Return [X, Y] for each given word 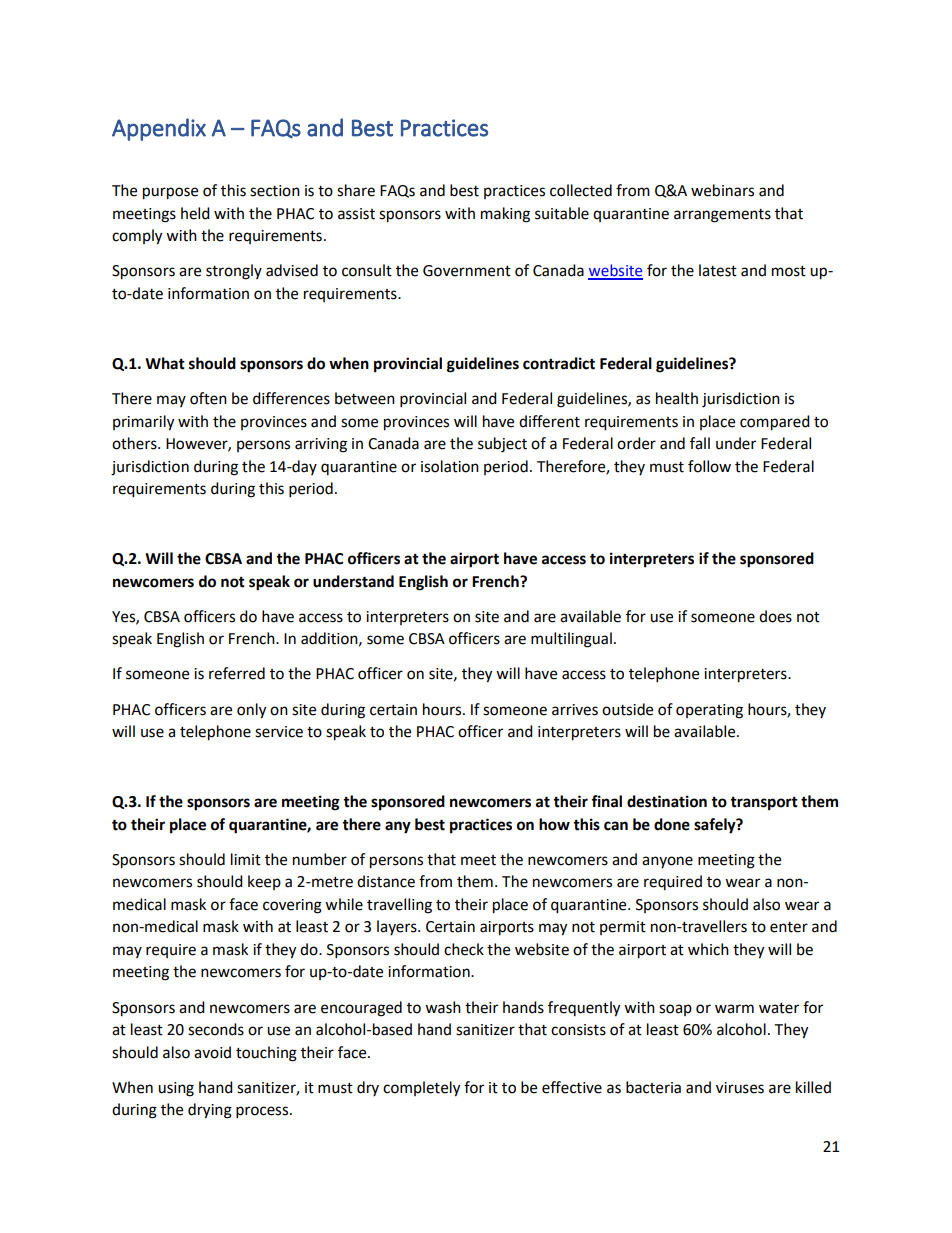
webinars [722, 190]
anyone [667, 862]
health [677, 398]
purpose [170, 193]
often [208, 398]
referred [237, 673]
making [505, 215]
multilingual [571, 640]
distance [386, 881]
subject [502, 445]
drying [210, 1111]
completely [421, 1089]
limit [246, 859]
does [775, 616]
